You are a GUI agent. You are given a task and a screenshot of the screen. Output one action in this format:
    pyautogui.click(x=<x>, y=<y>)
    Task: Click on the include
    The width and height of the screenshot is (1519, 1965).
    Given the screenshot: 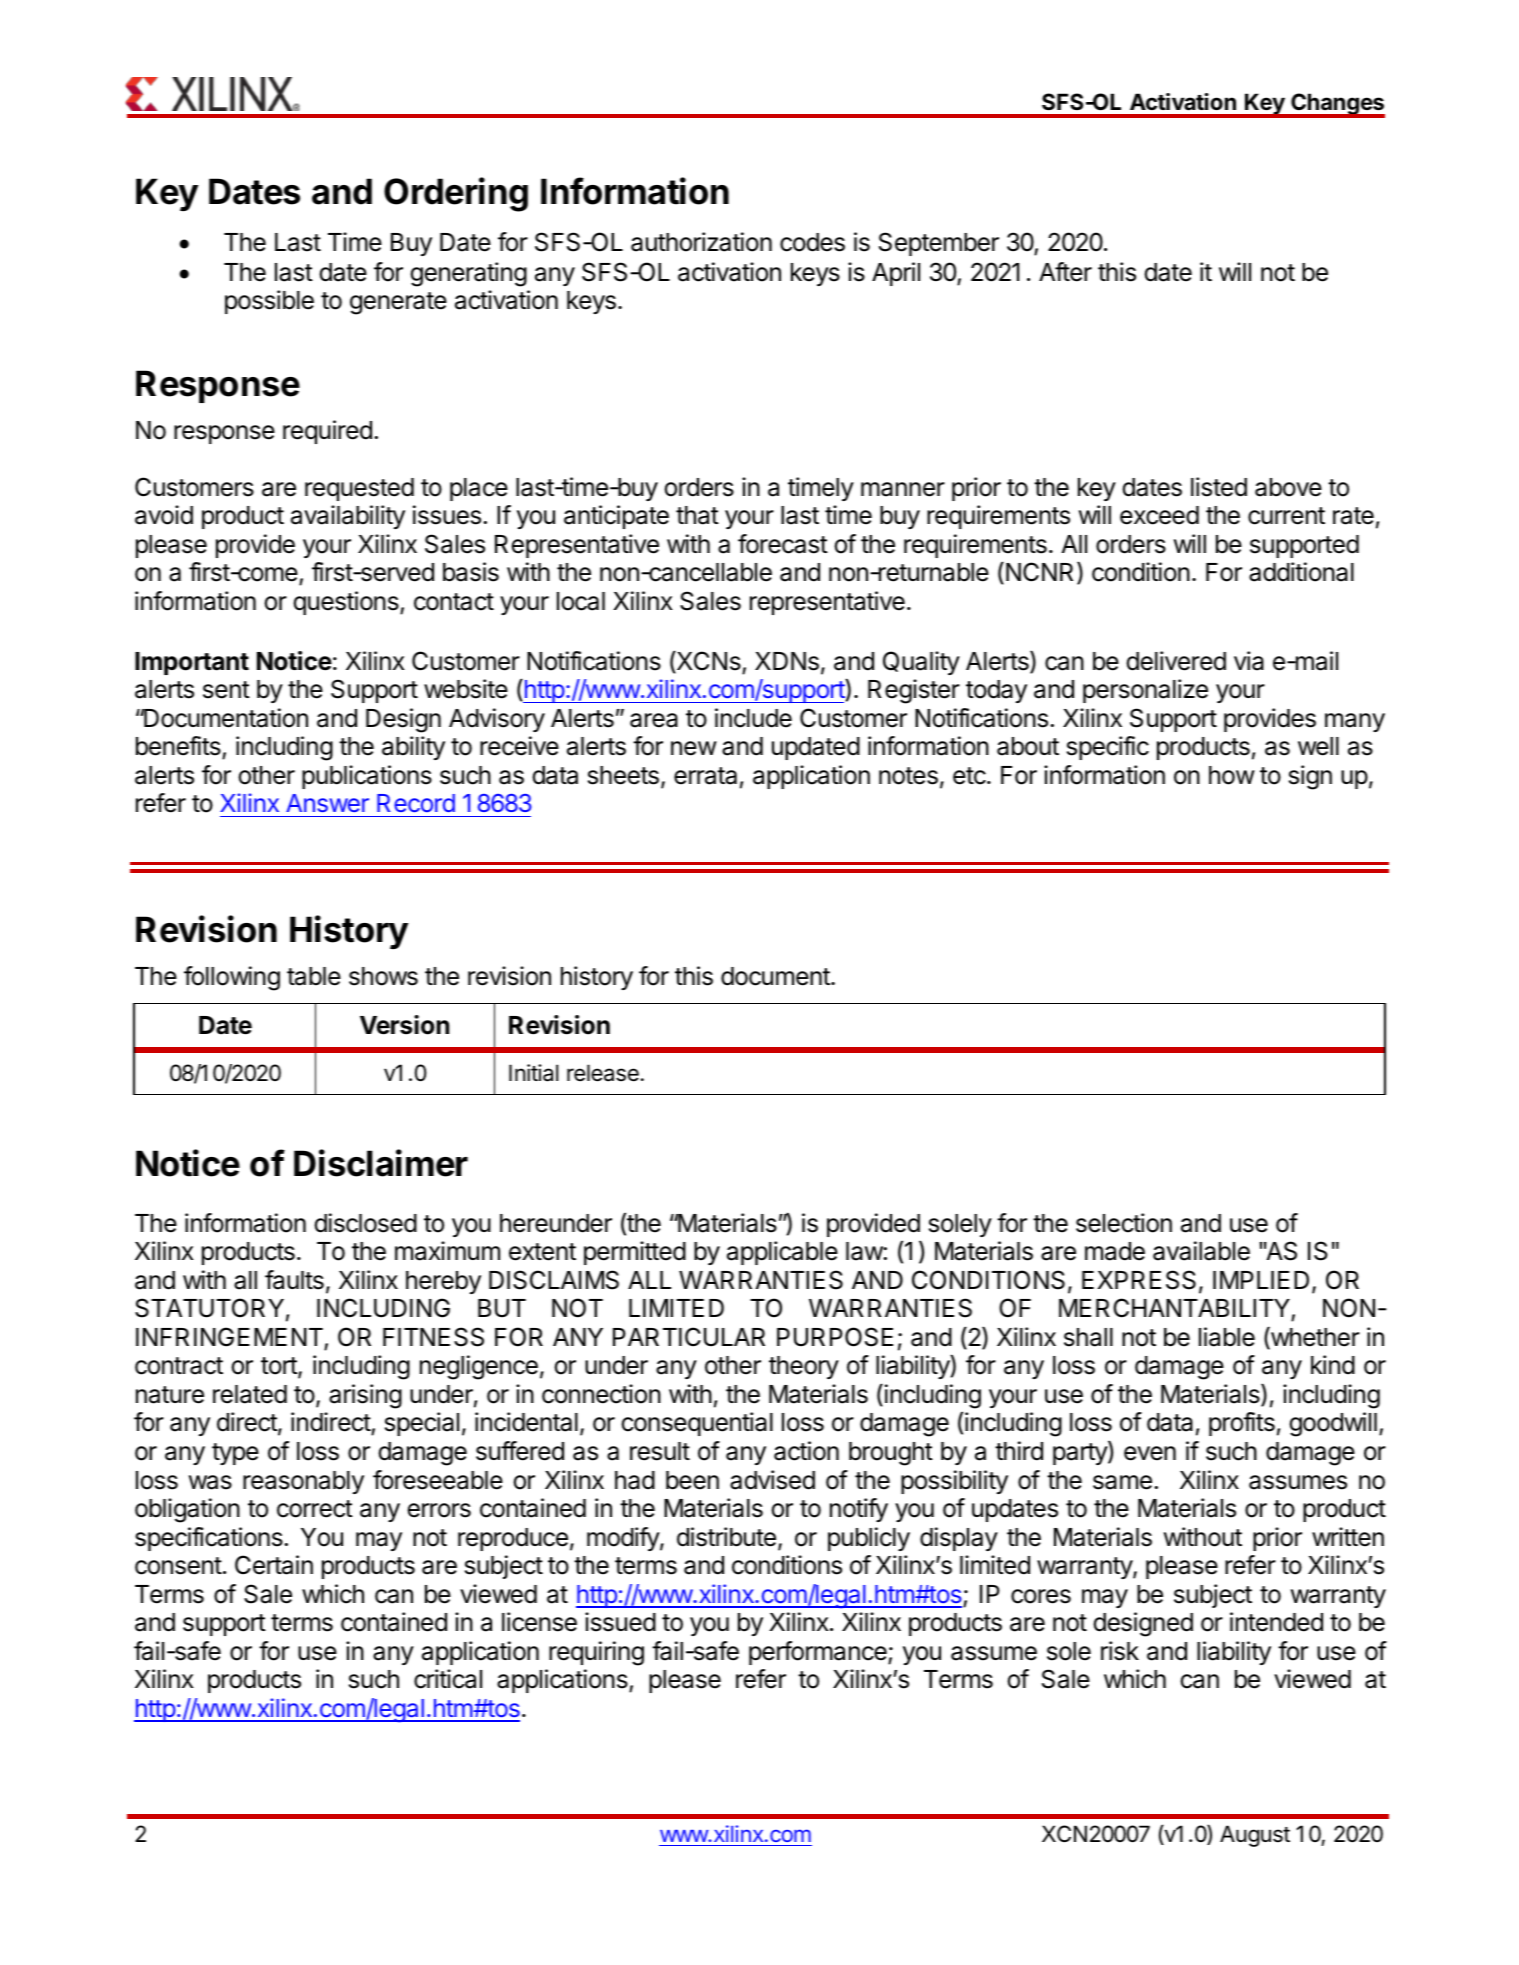 What is the action you would take?
    pyautogui.click(x=753, y=718)
